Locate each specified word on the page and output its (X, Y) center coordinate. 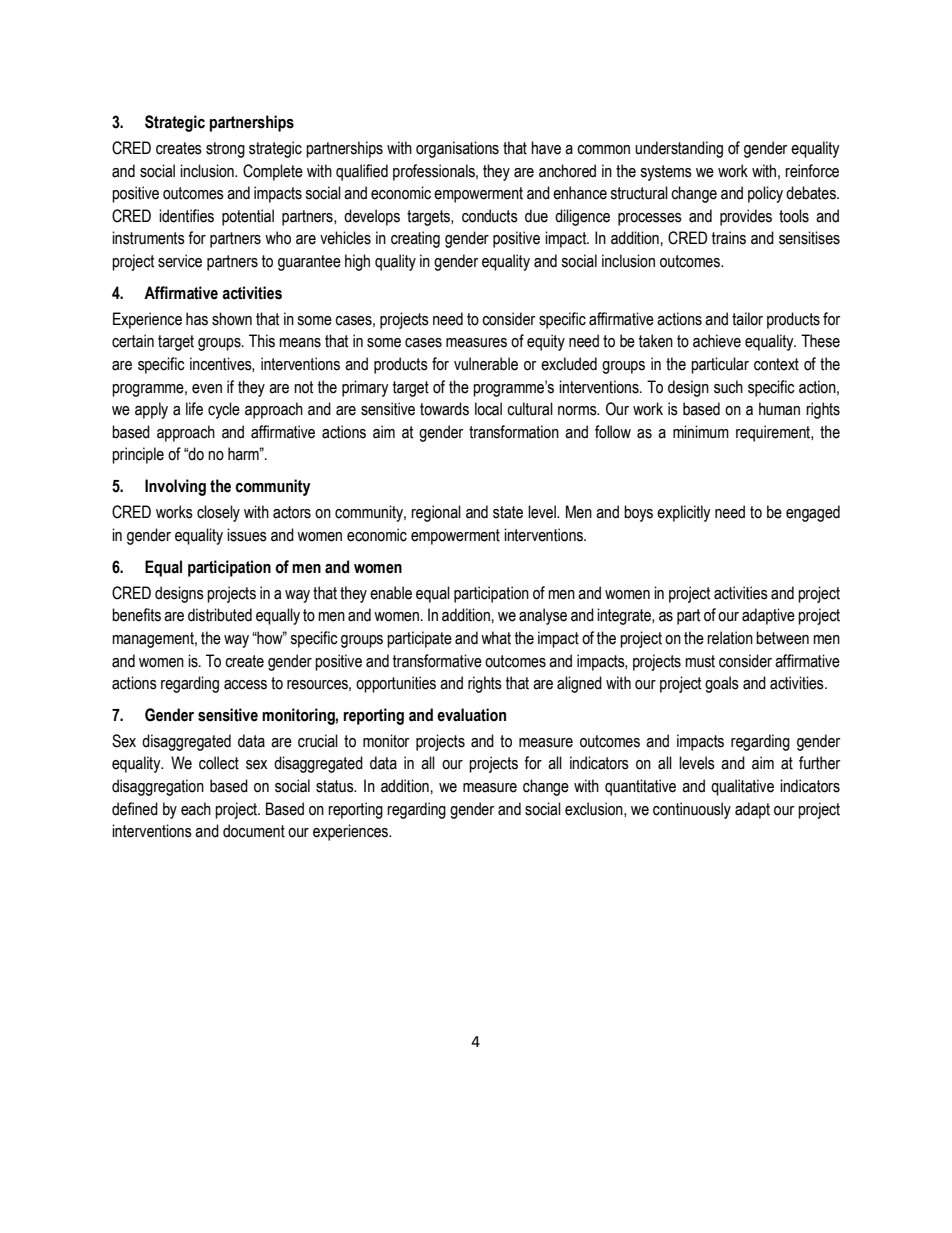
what (496, 638)
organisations (457, 149)
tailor (747, 319)
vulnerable (486, 364)
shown (232, 319)
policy (765, 194)
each (196, 809)
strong (225, 150)
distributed (220, 615)
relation (730, 638)
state (508, 512)
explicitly (684, 513)
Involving (175, 487)
